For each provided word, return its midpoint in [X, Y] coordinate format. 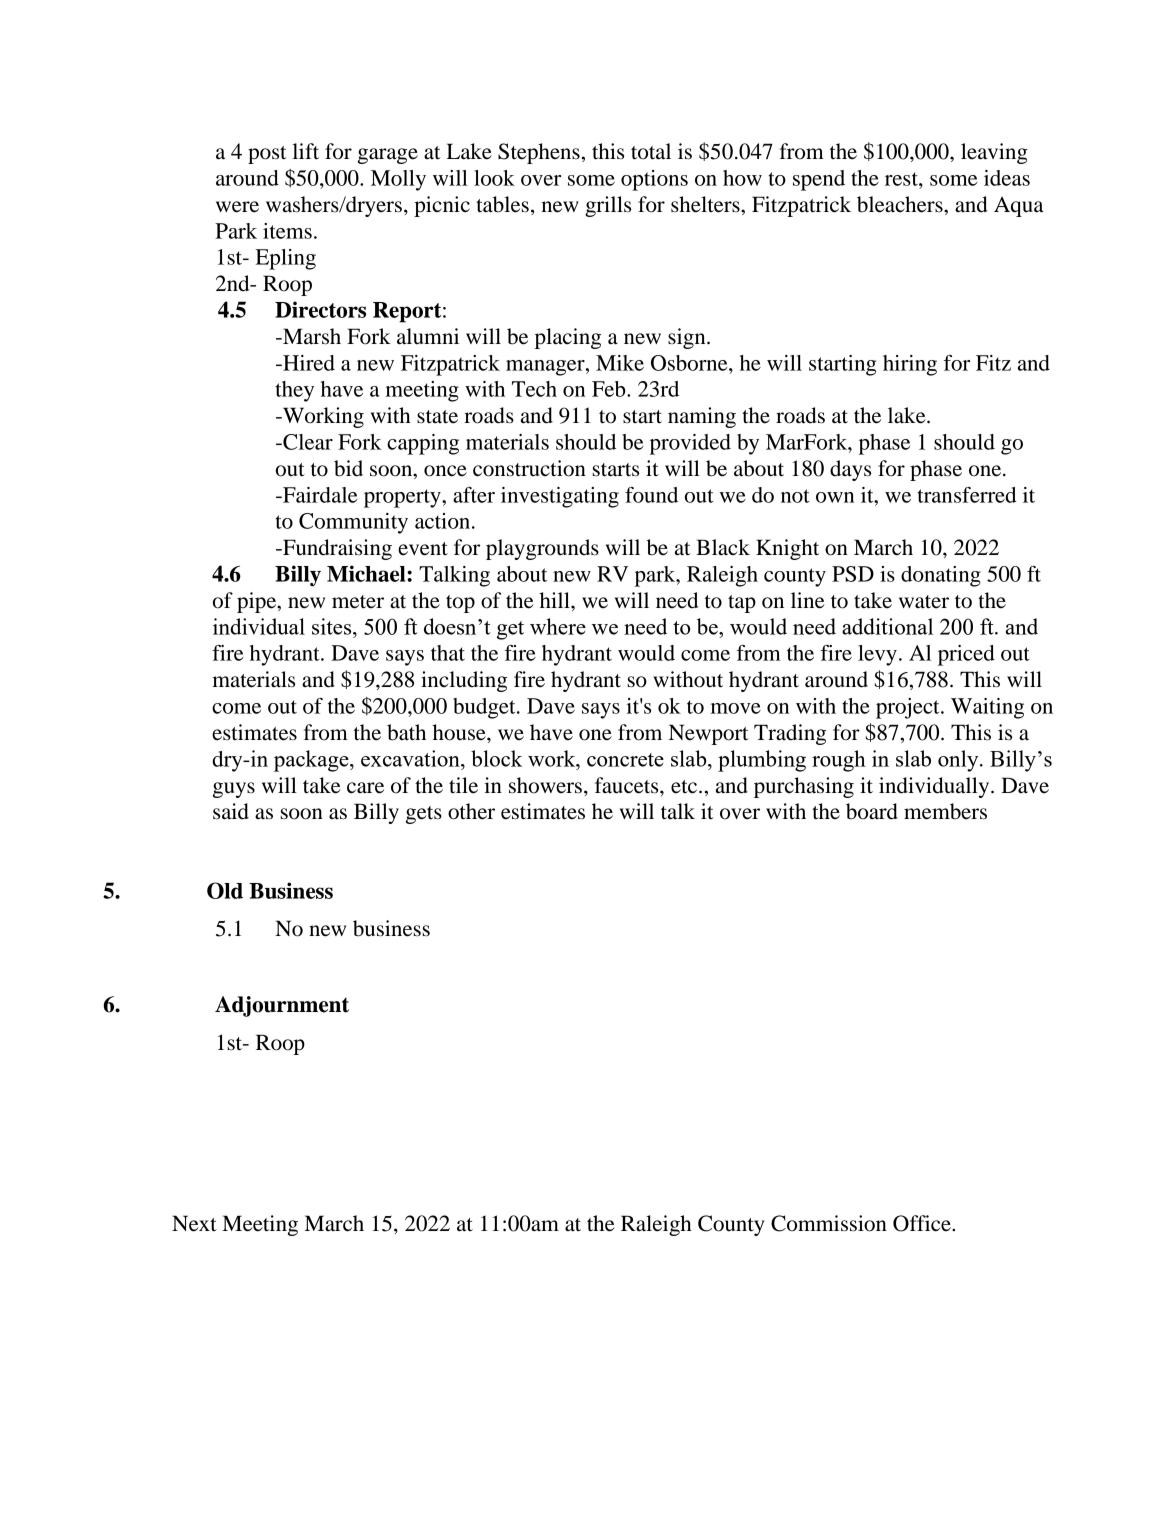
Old [225, 890]
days [850, 470]
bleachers [901, 204]
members [945, 811]
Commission [829, 1223]
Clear [307, 442]
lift [306, 151]
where [558, 626]
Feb [610, 389]
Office [923, 1223]
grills [608, 206]
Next [194, 1223]
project [909, 708]
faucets [628, 785]
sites [333, 626]
